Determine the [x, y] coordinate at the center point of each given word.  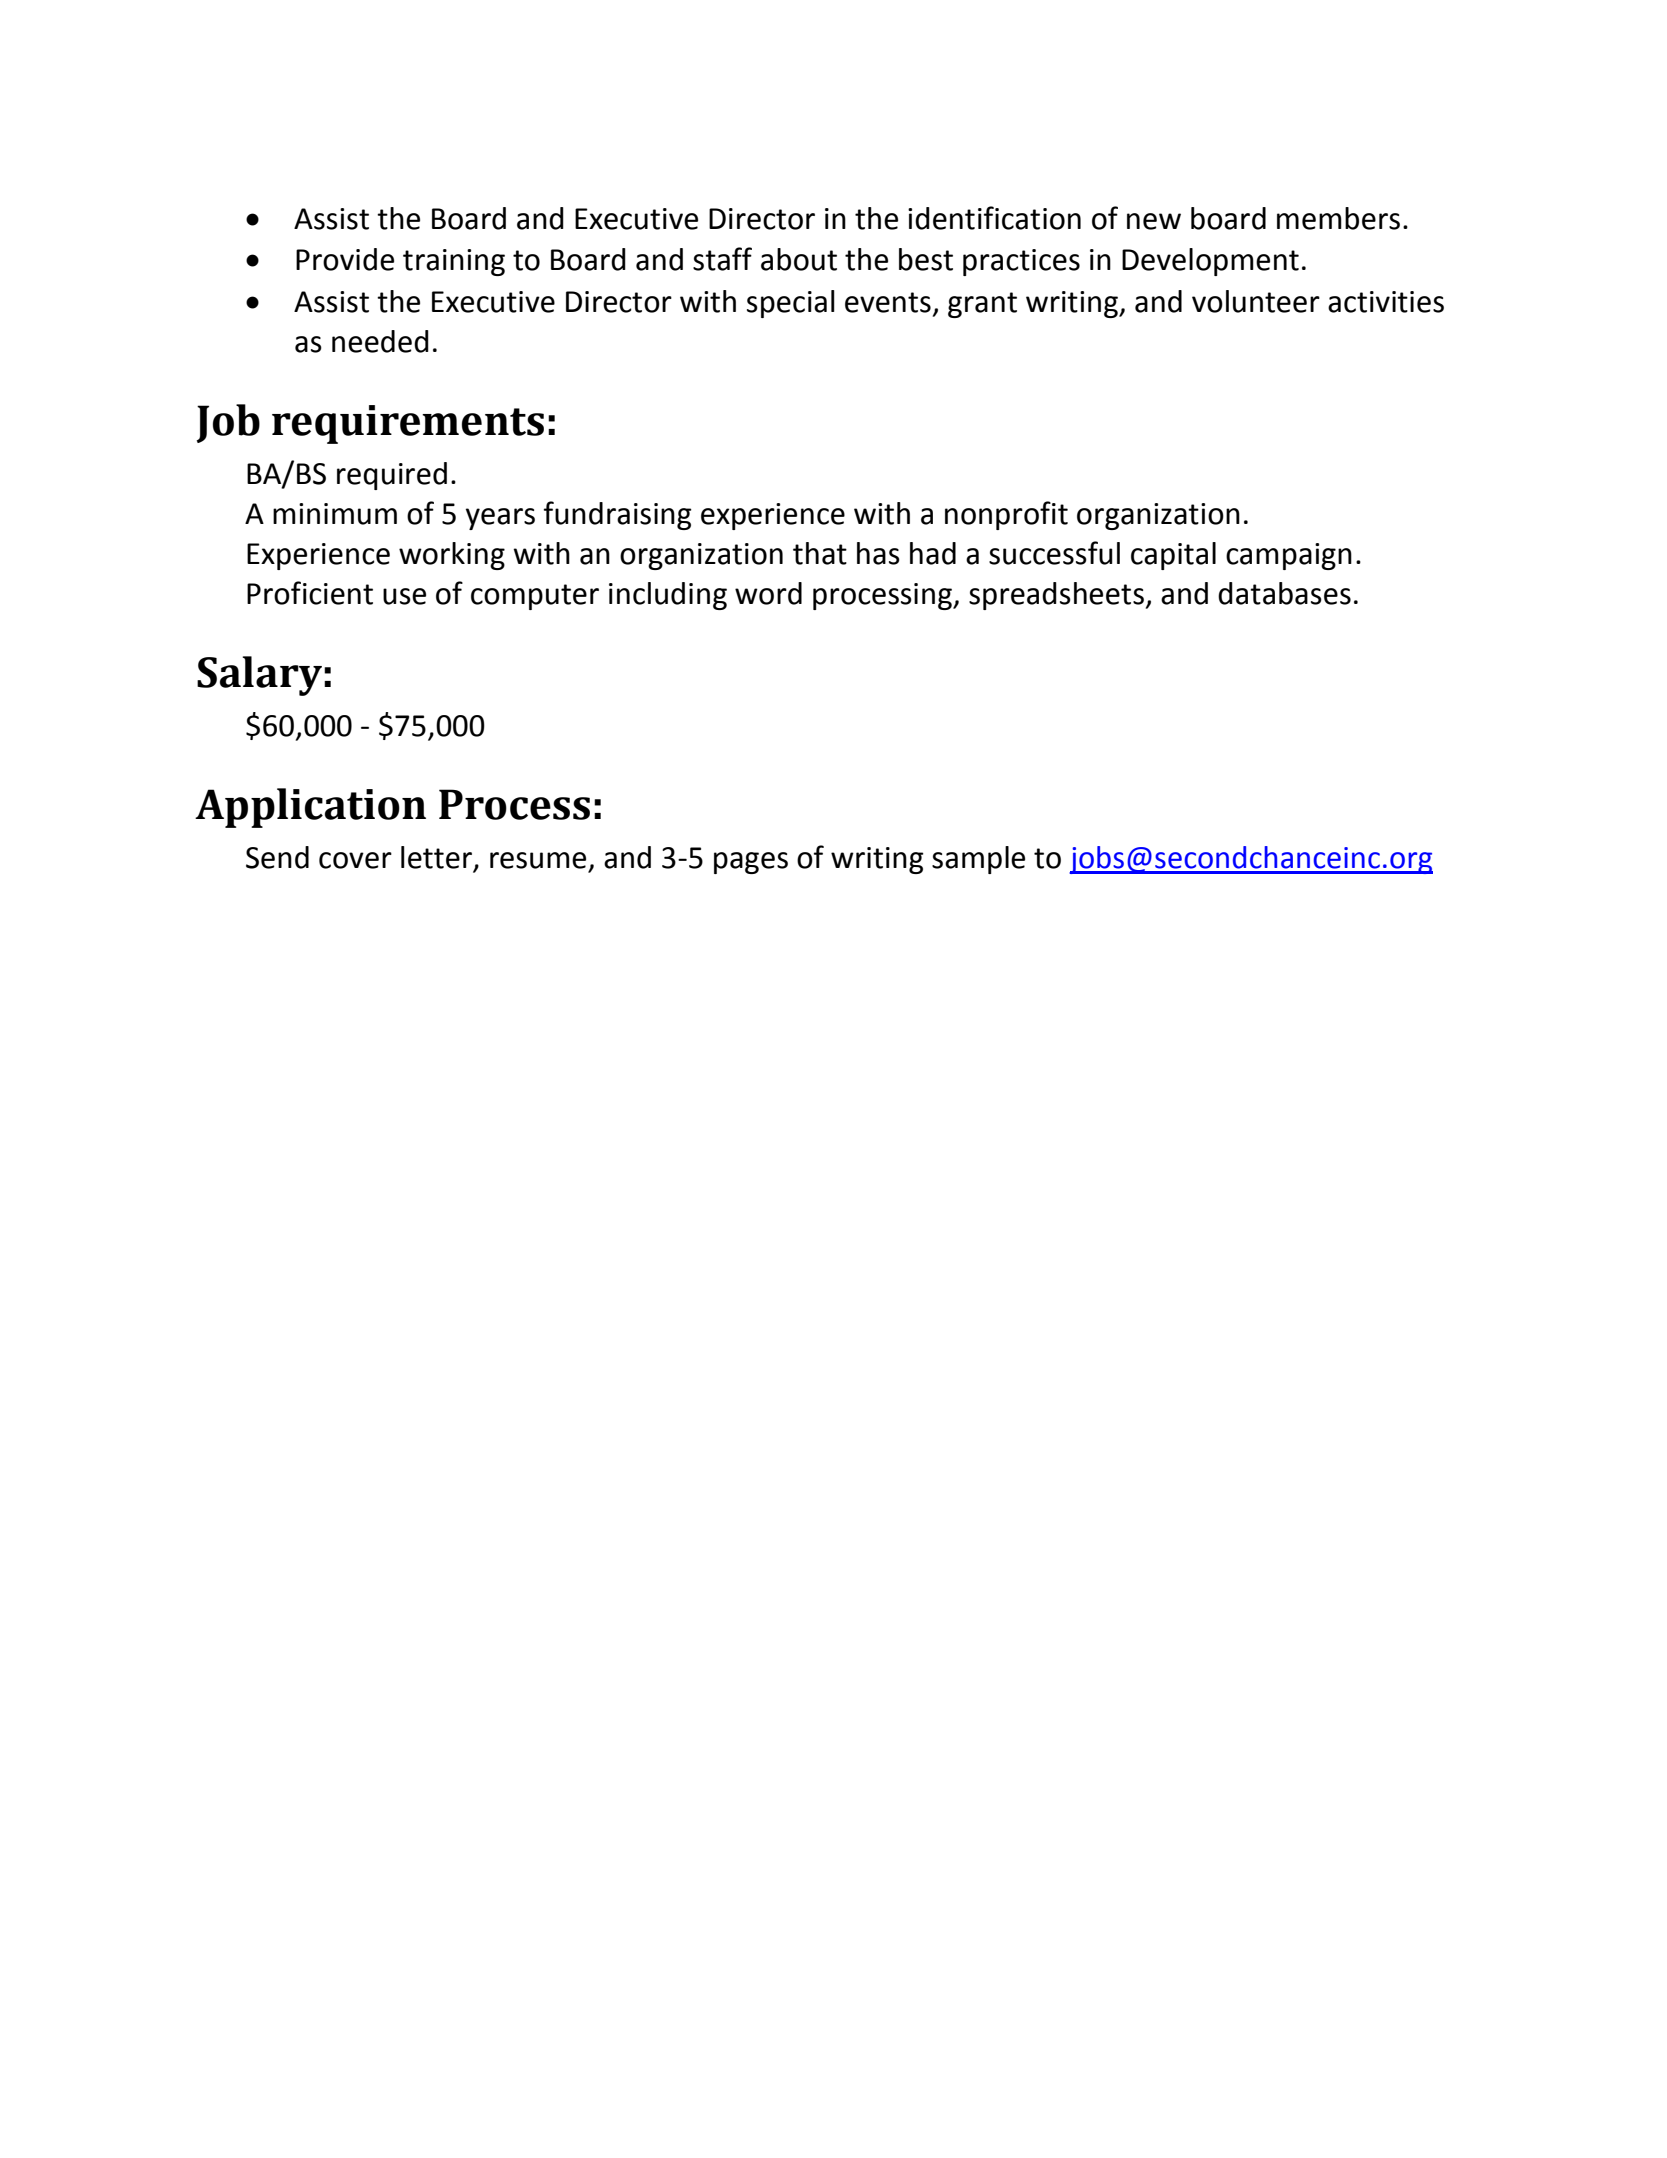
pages [751, 863]
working [452, 556]
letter [437, 858]
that [820, 553]
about [799, 259]
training [454, 262]
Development [1210, 262]
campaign [1289, 556]
